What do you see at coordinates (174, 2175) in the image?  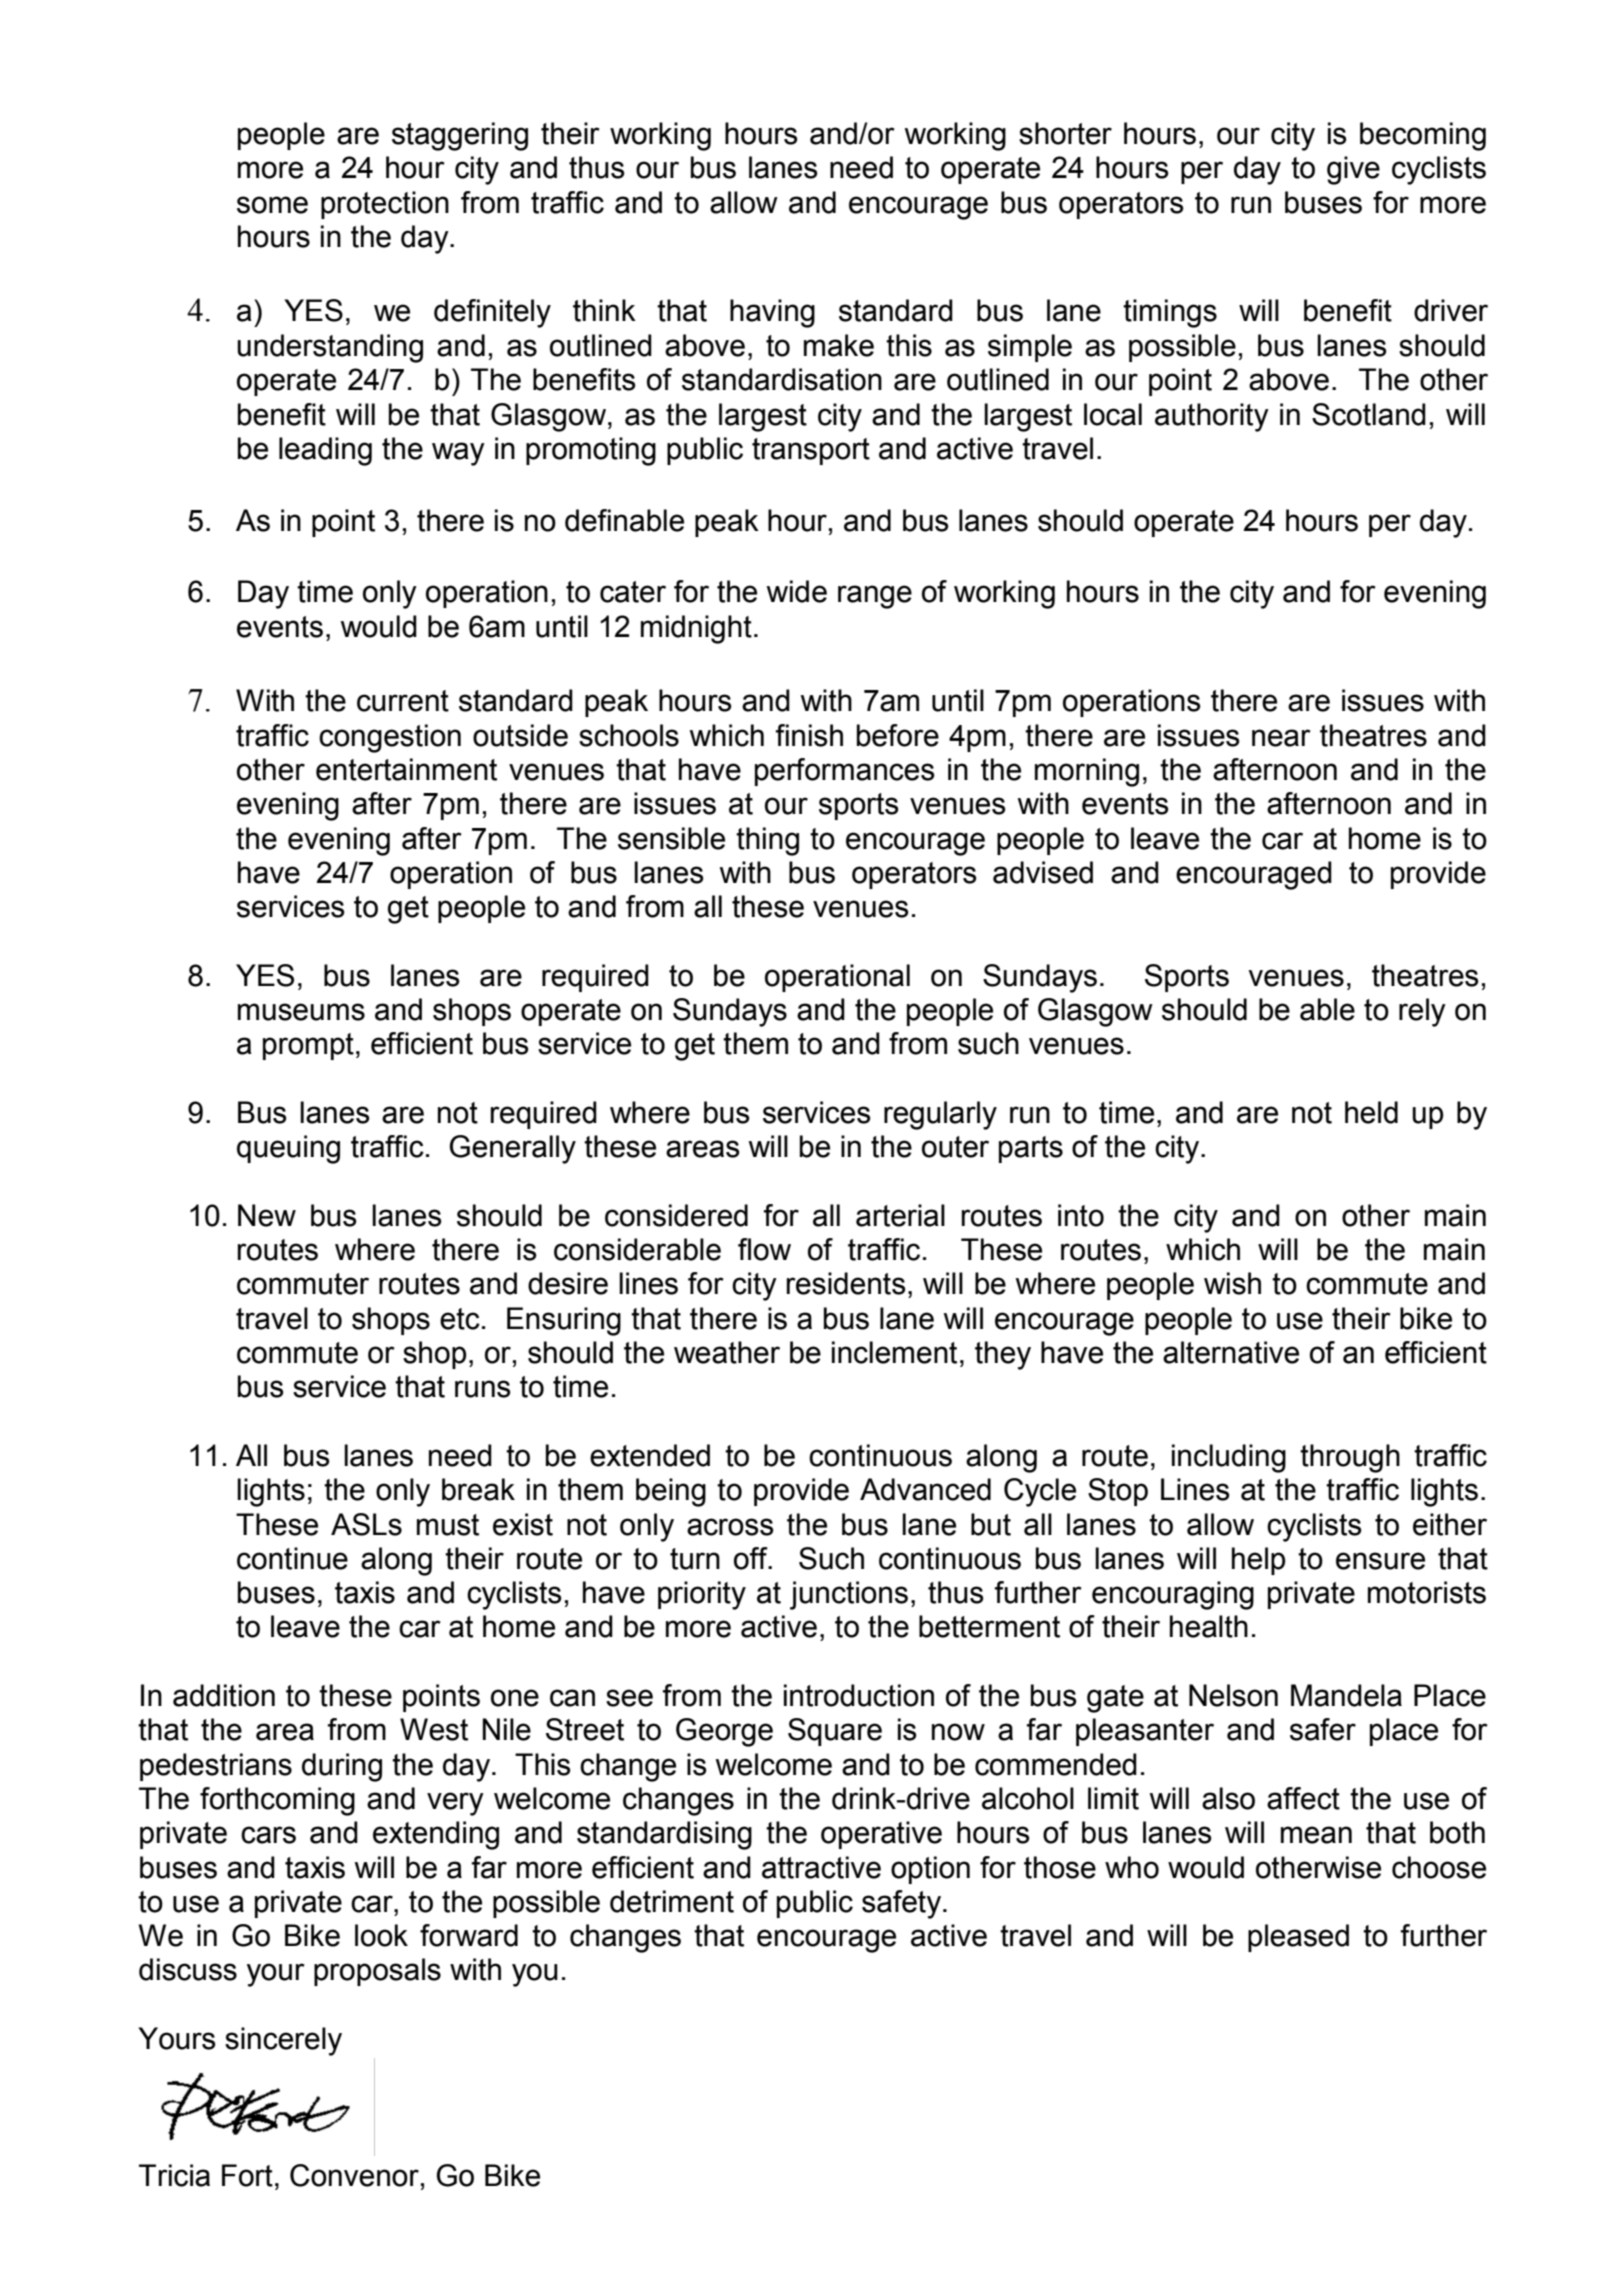 I see `Tricia` at bounding box center [174, 2175].
